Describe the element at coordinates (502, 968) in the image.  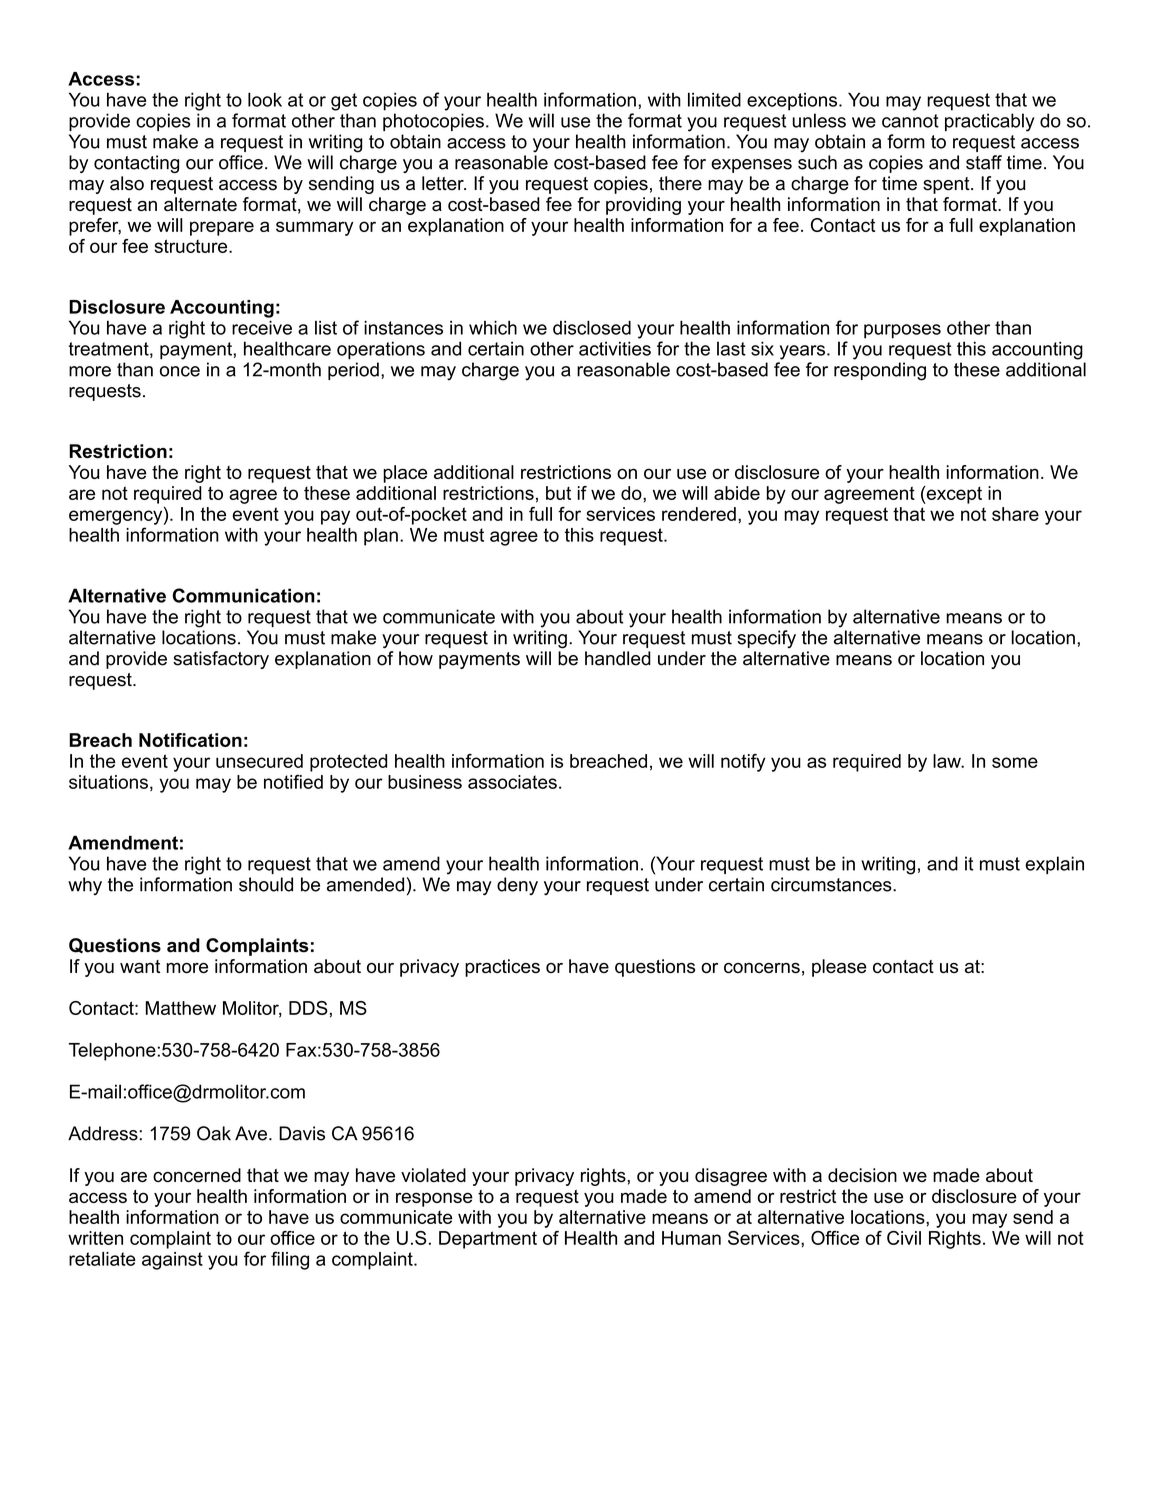
I see `practices` at that location.
